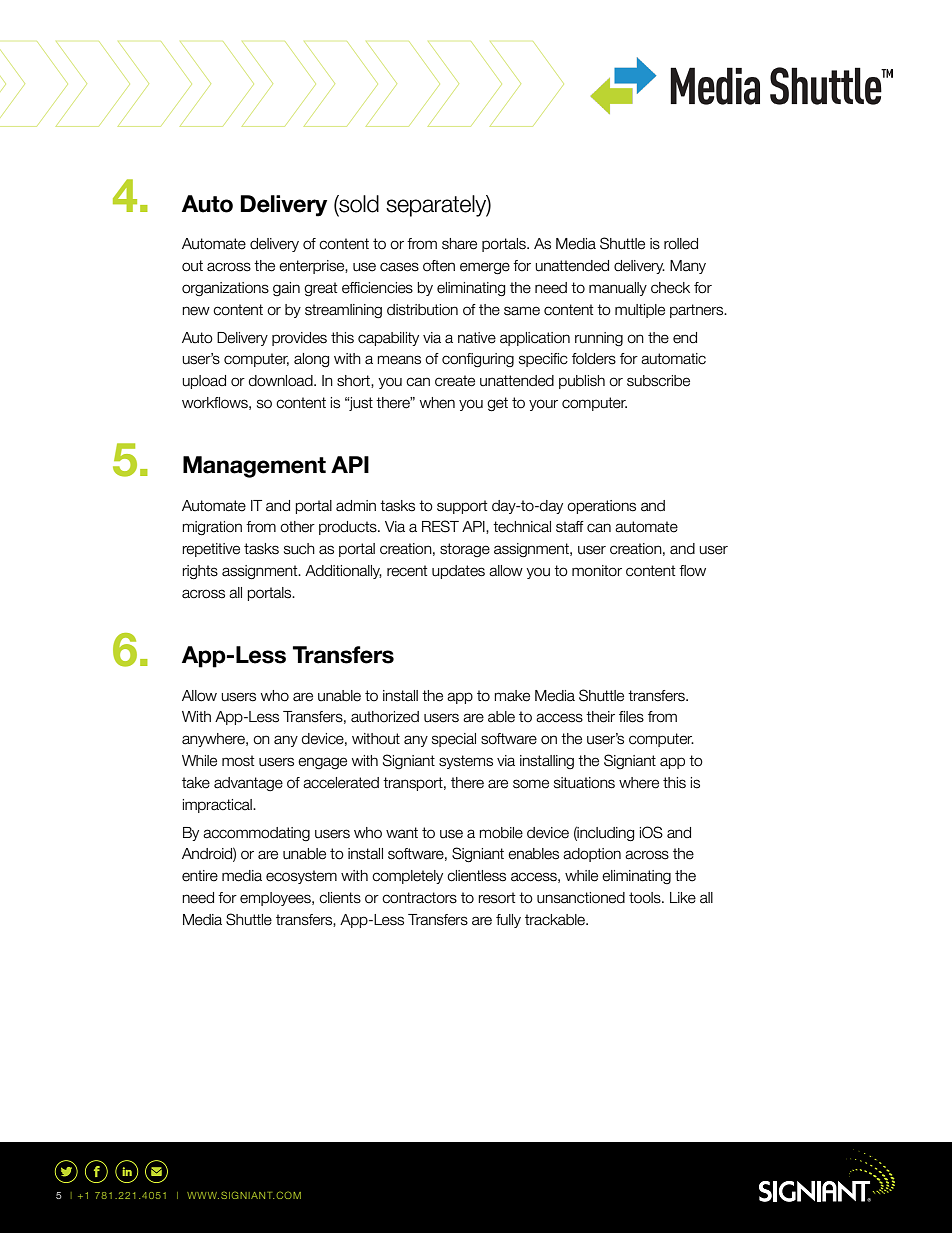 This page has width=952, height=1233. What do you see at coordinates (601, 507) in the page?
I see `operations` at bounding box center [601, 507].
